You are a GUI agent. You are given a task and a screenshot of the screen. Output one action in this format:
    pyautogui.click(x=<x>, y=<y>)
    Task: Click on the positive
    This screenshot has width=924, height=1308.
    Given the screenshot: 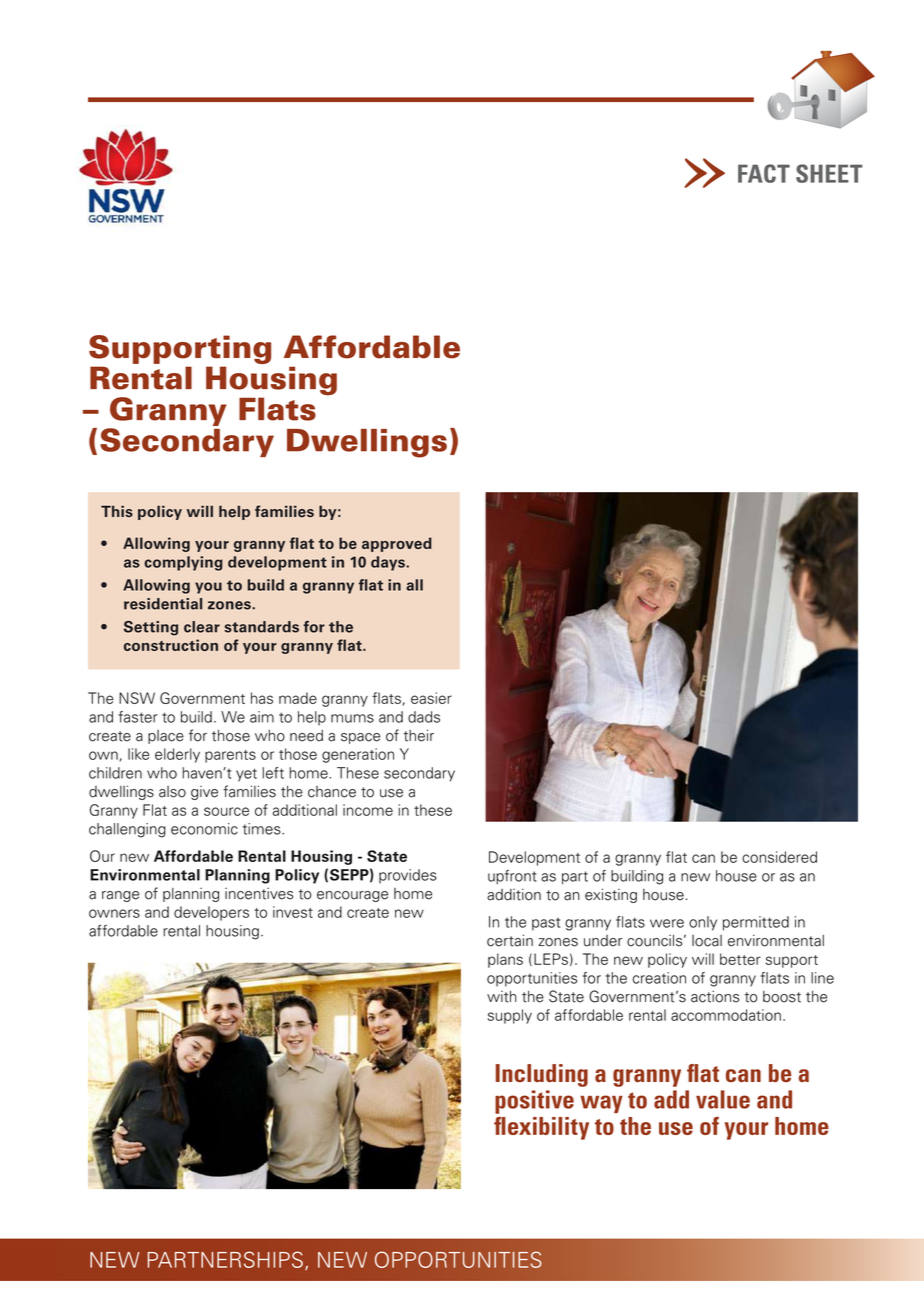 What is the action you would take?
    pyautogui.click(x=534, y=1102)
